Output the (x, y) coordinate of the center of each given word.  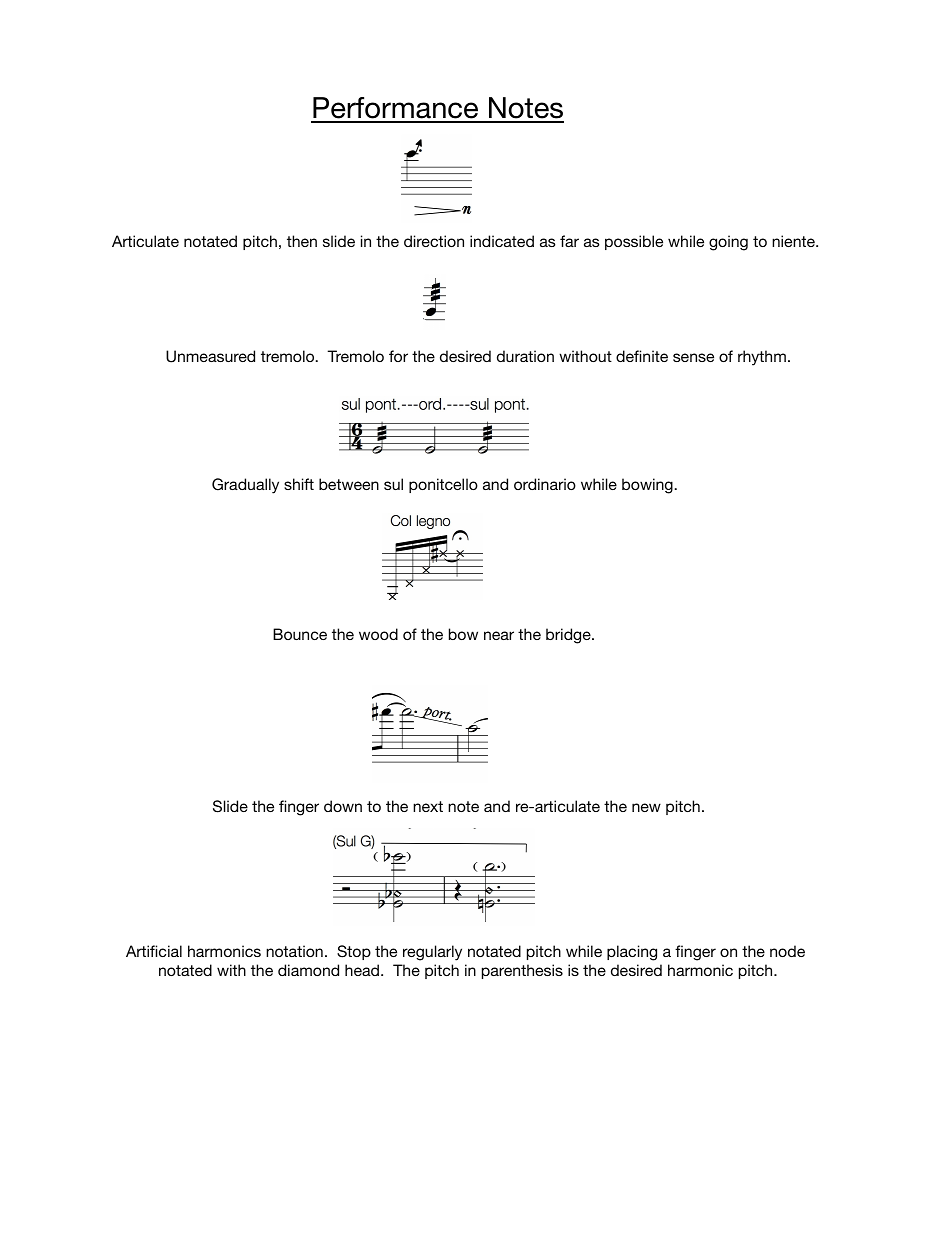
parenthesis (522, 971)
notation (294, 951)
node (787, 951)
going (728, 243)
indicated (502, 241)
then (302, 241)
